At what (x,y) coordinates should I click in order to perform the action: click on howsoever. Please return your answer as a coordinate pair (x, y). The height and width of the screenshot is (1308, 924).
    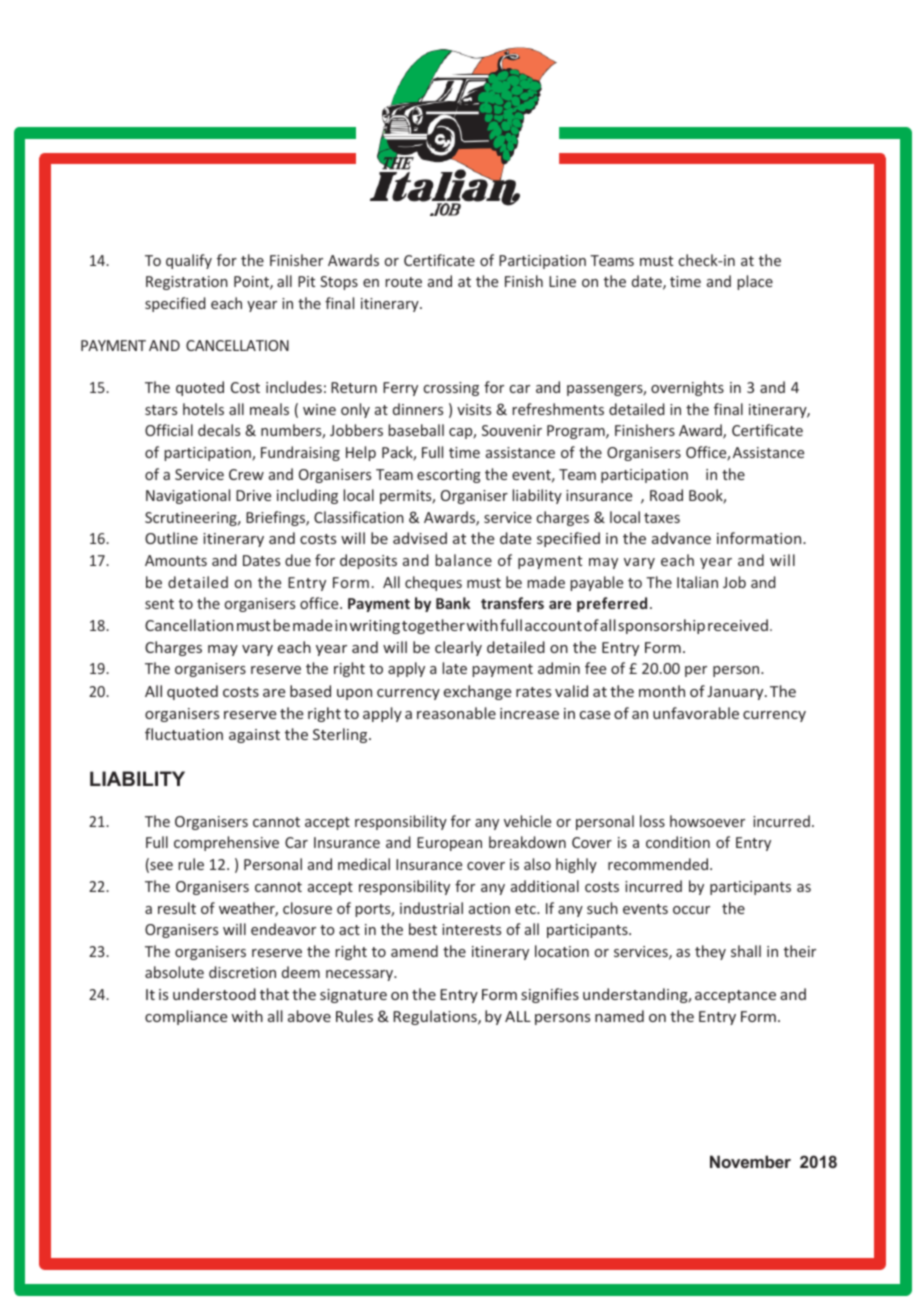
    Looking at the image, I should click on (707, 821).
